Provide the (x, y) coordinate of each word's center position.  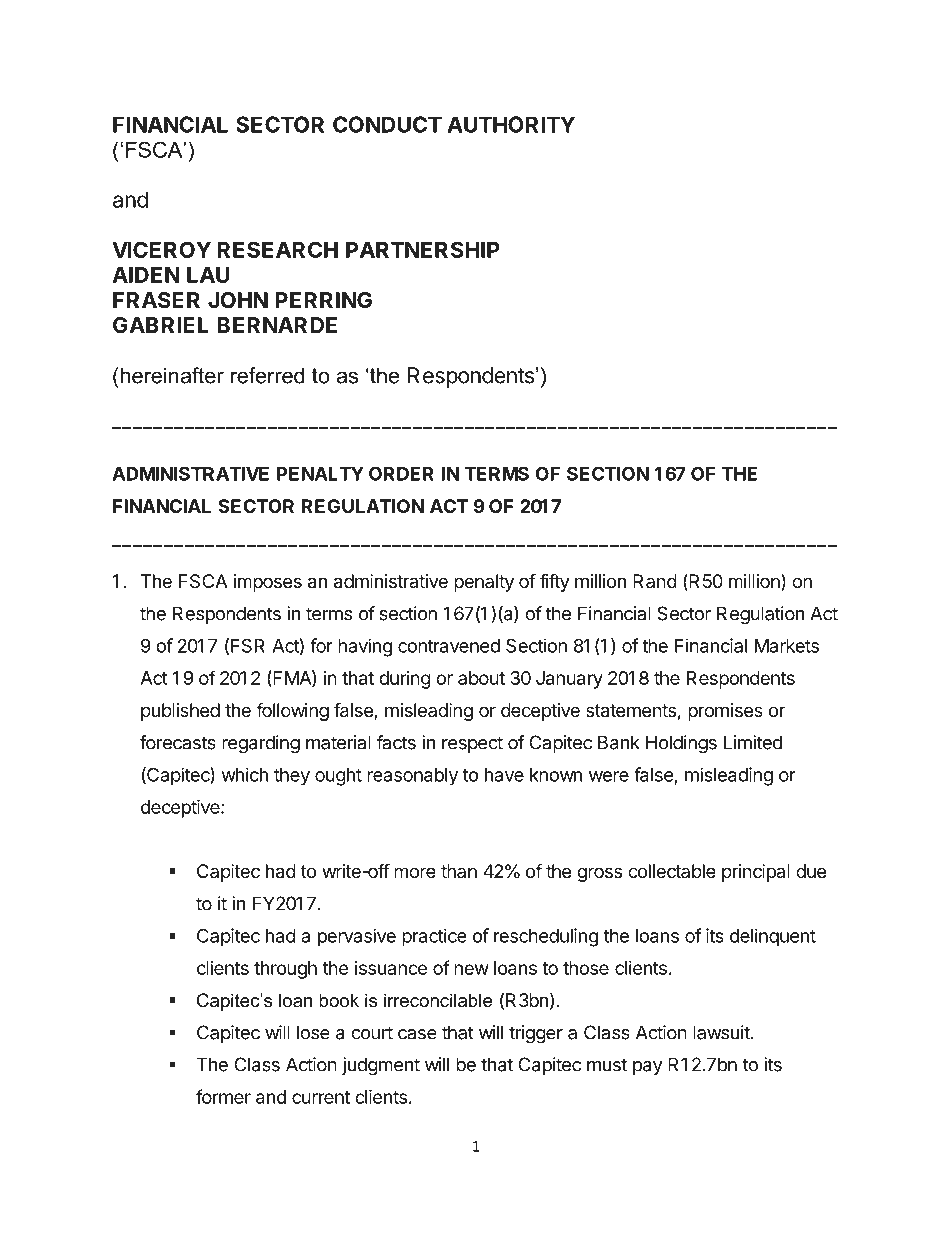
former (223, 1096)
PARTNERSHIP (423, 249)
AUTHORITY (511, 124)
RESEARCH (277, 249)
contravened (449, 646)
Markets (787, 646)
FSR (248, 645)
